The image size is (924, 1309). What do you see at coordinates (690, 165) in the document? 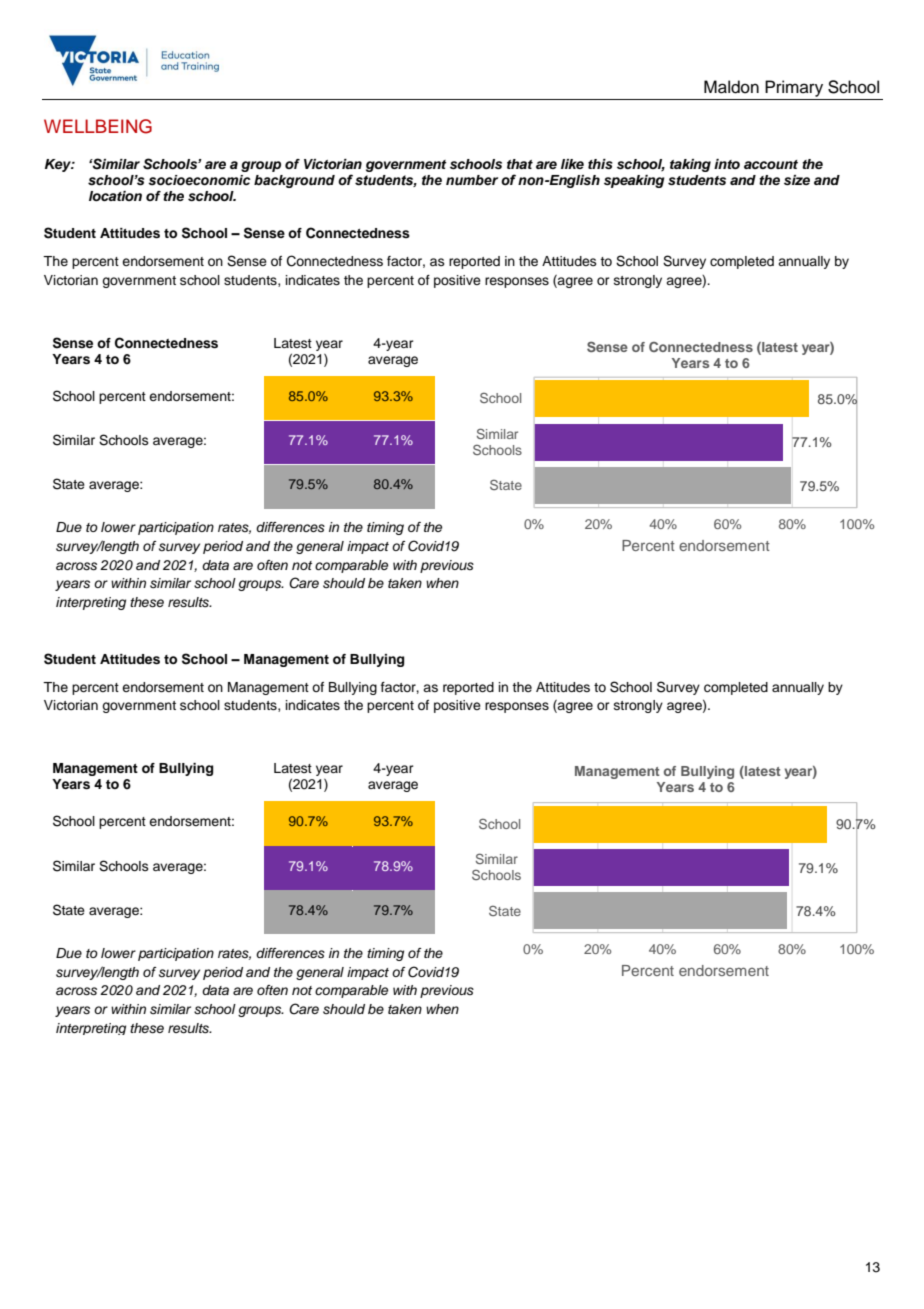
I see `taking` at bounding box center [690, 165].
